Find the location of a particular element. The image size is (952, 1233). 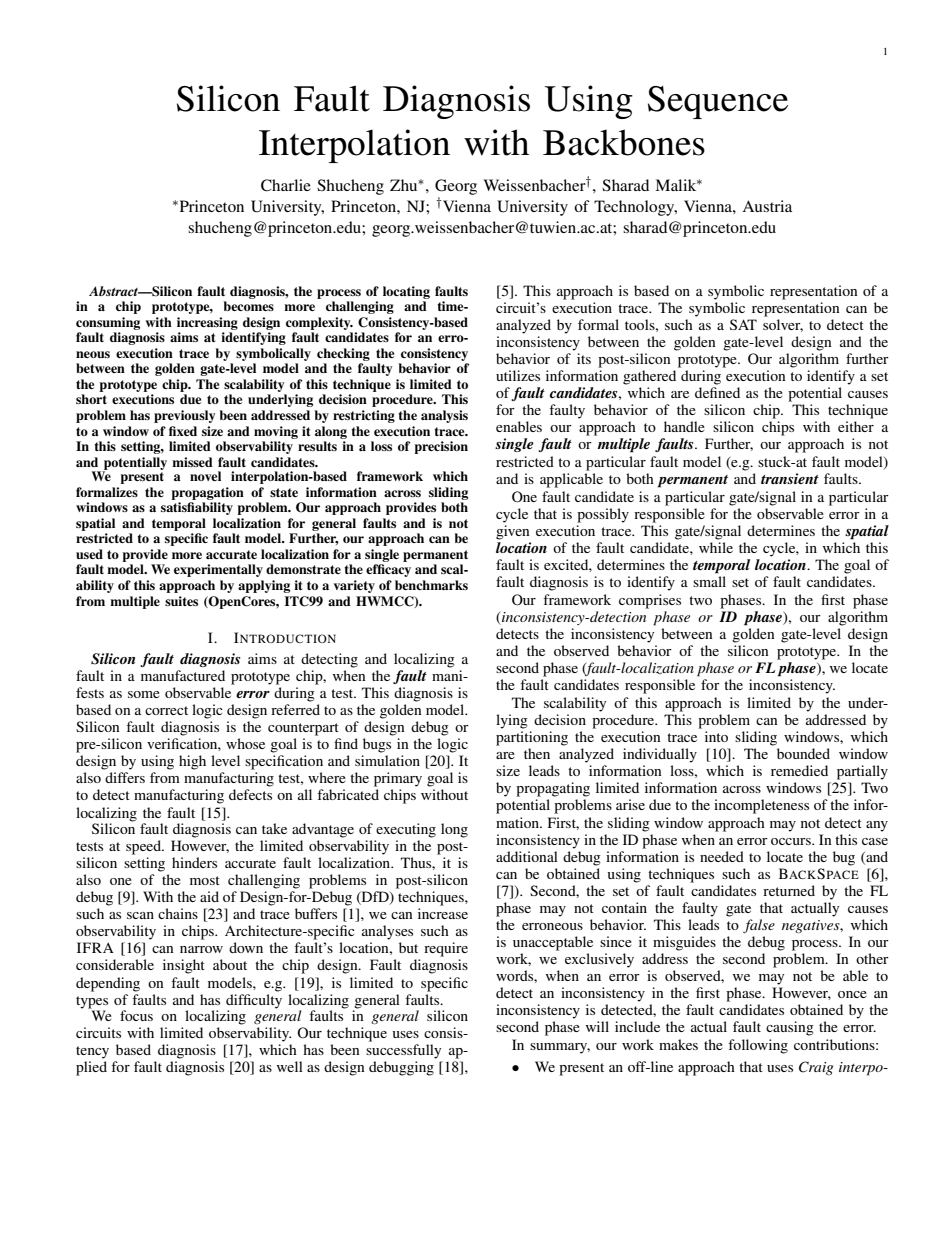

Charlie is located at coordinates (286, 185).
